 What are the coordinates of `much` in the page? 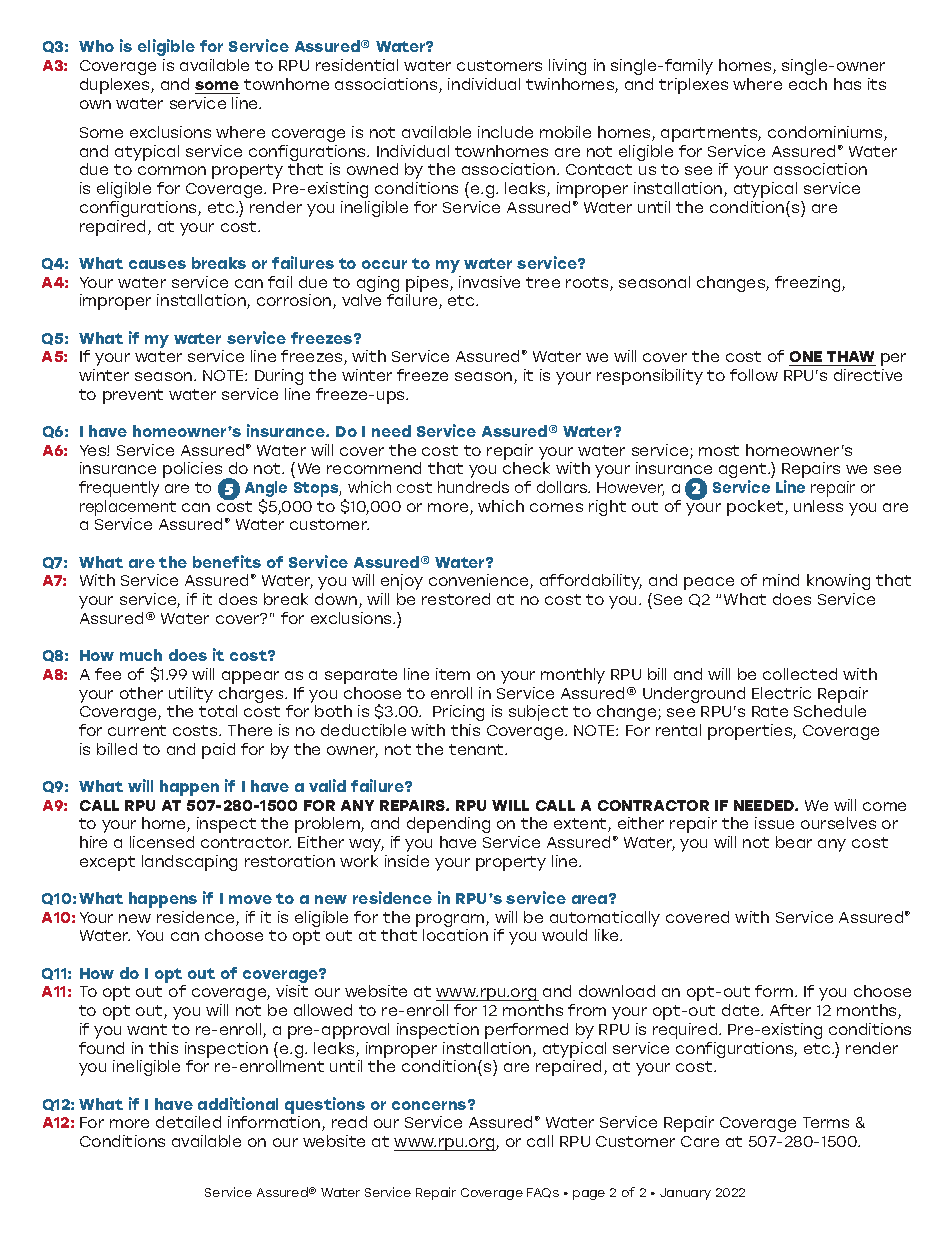 It's located at (141, 655).
